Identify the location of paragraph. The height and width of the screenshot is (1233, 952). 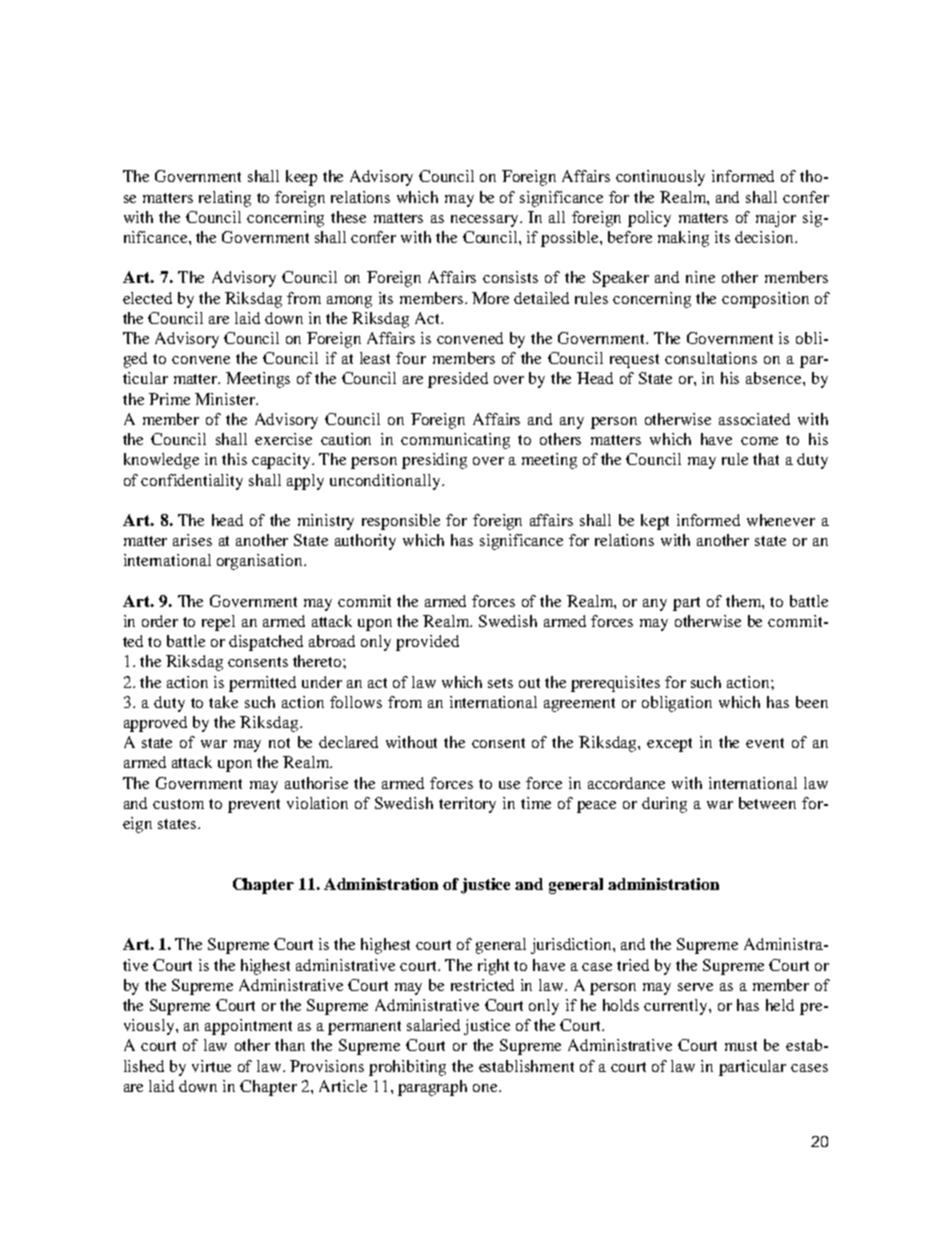
(432, 1088).
